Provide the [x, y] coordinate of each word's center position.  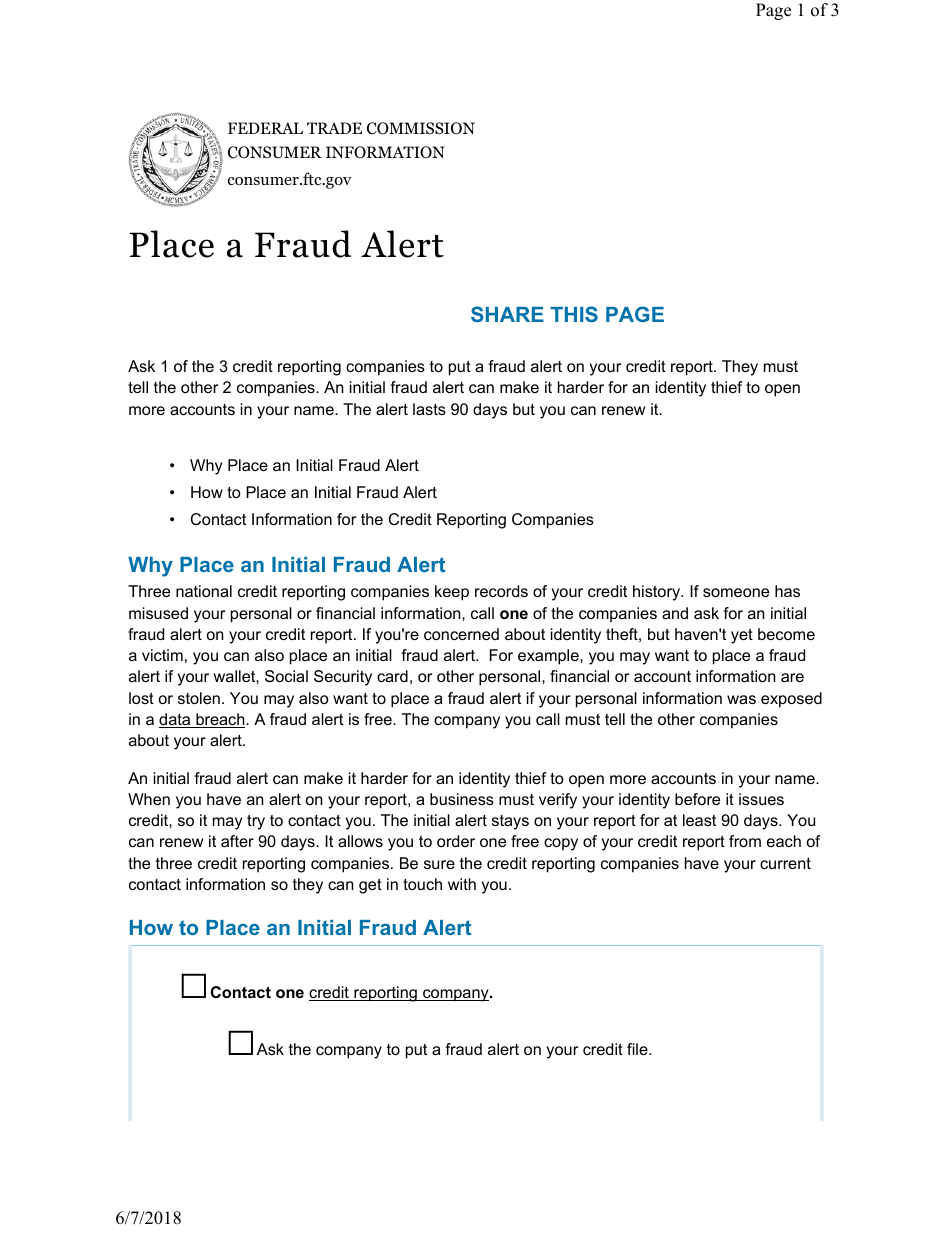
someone [736, 592]
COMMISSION [421, 128]
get [370, 886]
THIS [574, 314]
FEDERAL [265, 128]
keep [452, 593]
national [204, 591]
